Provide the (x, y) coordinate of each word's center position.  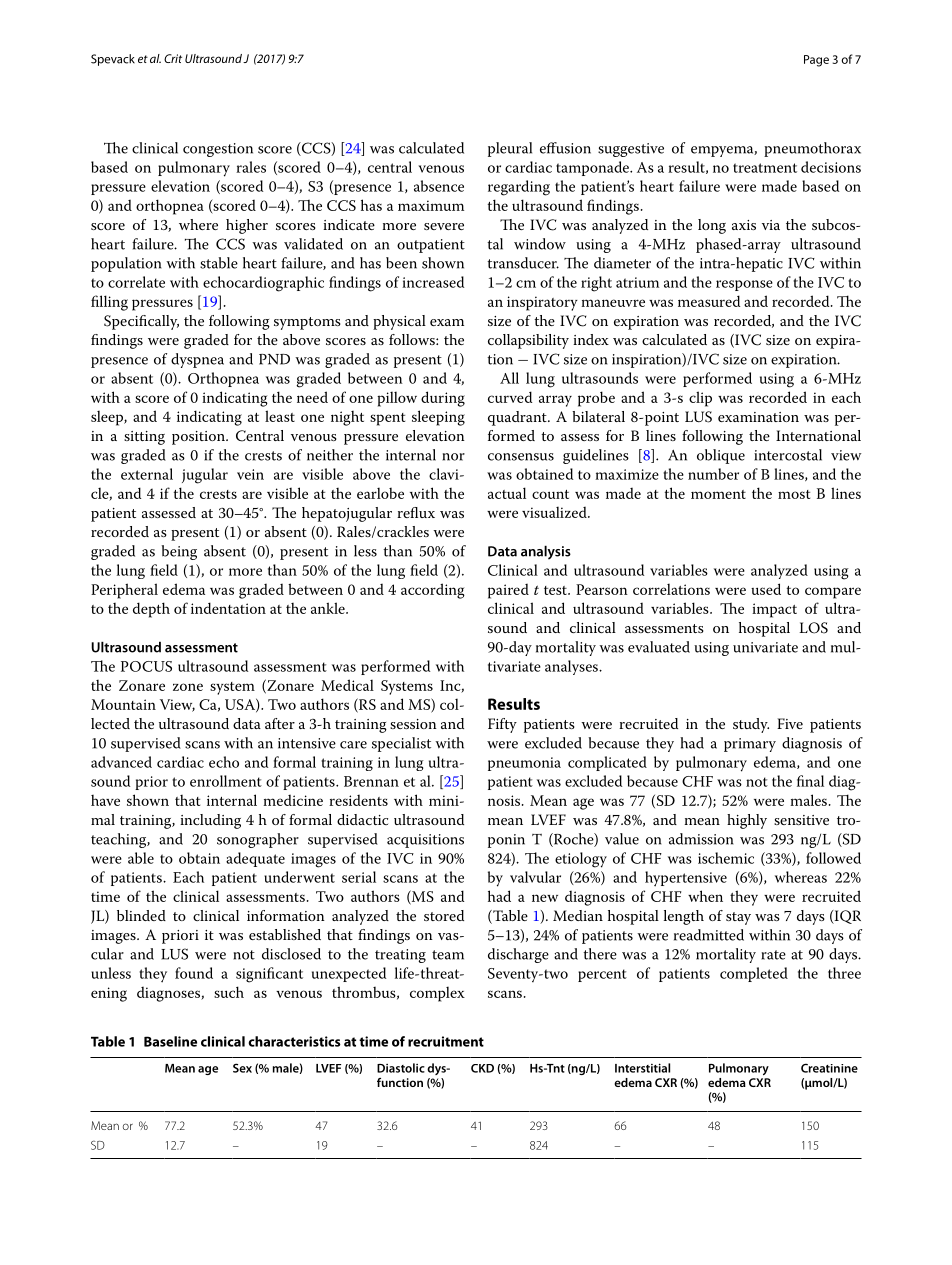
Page (816, 61)
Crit (173, 58)
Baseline (170, 1041)
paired (508, 591)
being (179, 552)
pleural (510, 149)
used (766, 589)
